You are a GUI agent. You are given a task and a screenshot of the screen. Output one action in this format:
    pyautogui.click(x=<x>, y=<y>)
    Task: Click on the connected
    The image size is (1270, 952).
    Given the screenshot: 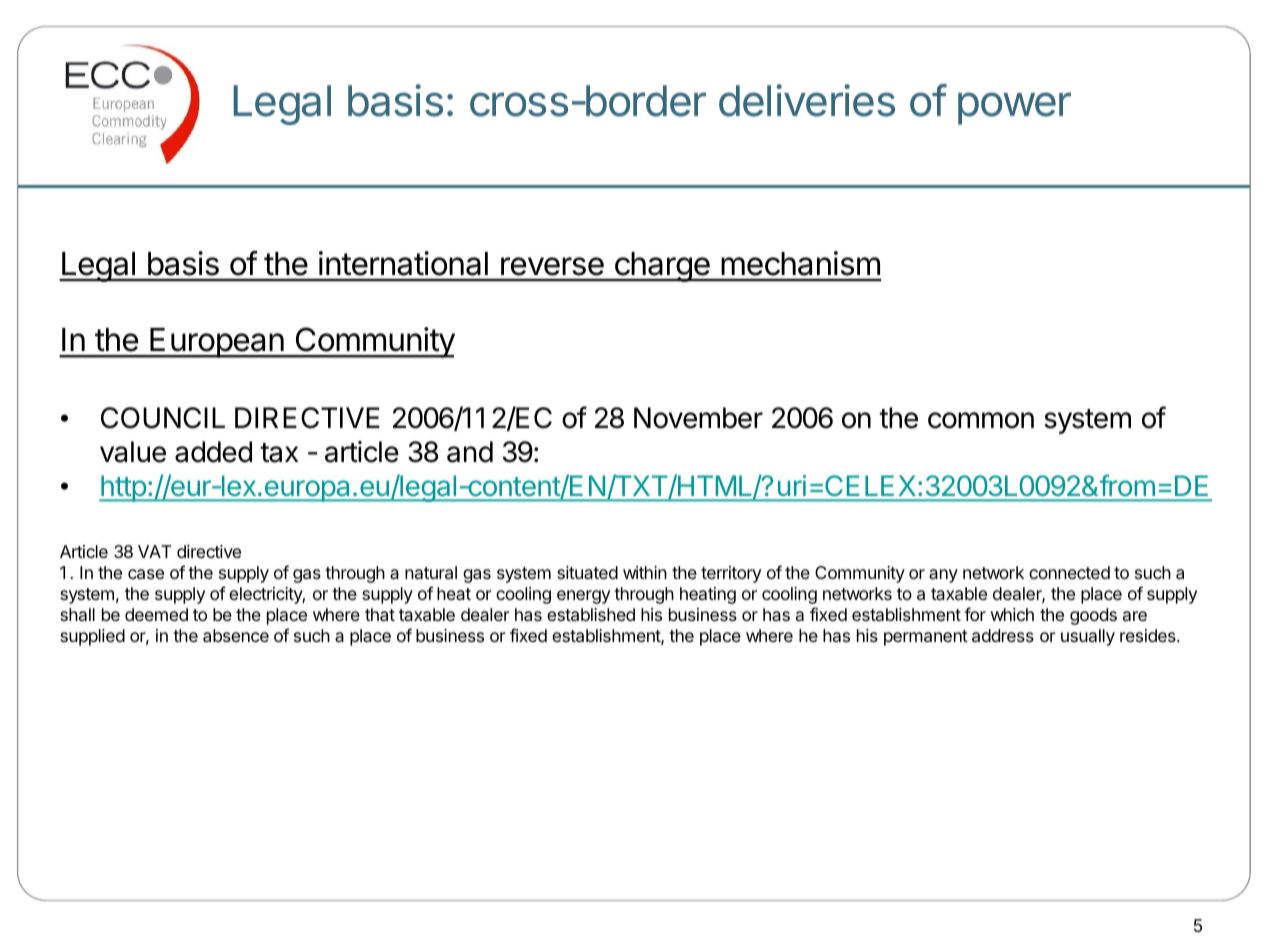 What is the action you would take?
    pyautogui.click(x=1069, y=572)
